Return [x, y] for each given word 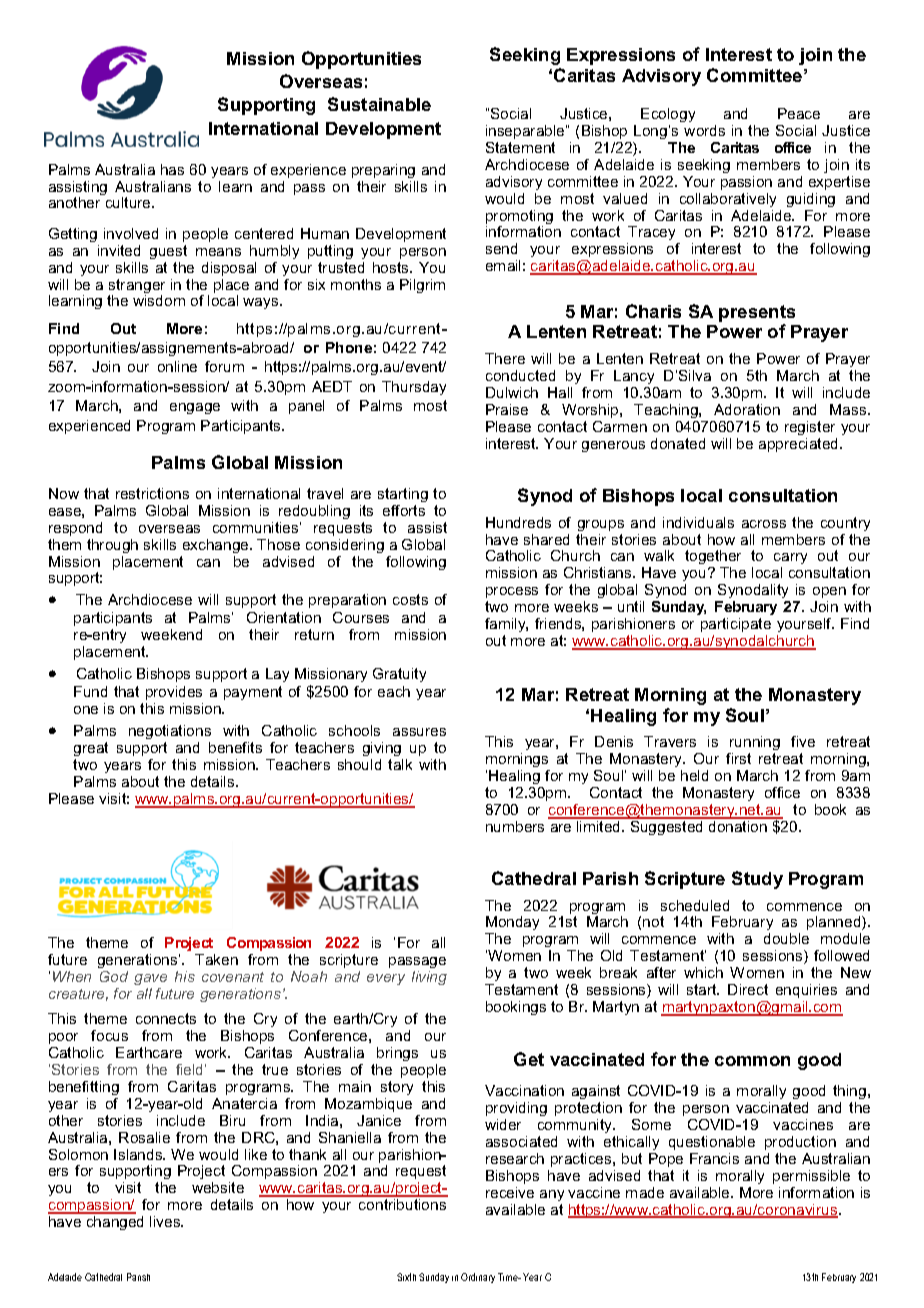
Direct [748, 989]
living [429, 978]
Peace [799, 113]
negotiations [170, 732]
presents [757, 315]
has [172, 169]
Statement [520, 147]
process [512, 592]
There [505, 358]
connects [166, 1018]
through [112, 546]
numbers [515, 826]
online [177, 366]
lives [166, 1221]
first [738, 758]
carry [790, 558]
